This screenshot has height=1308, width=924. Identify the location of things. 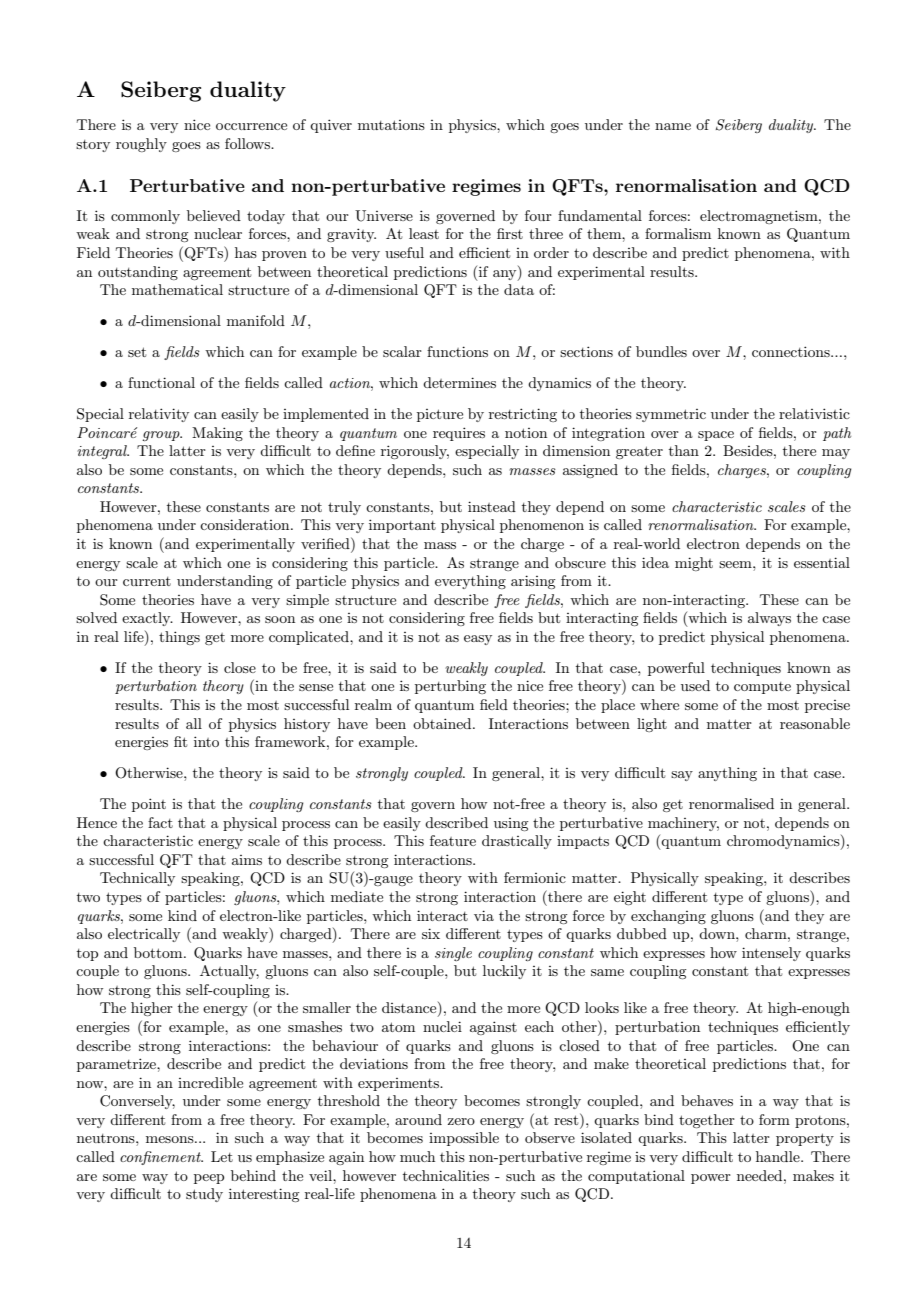
(179, 638).
